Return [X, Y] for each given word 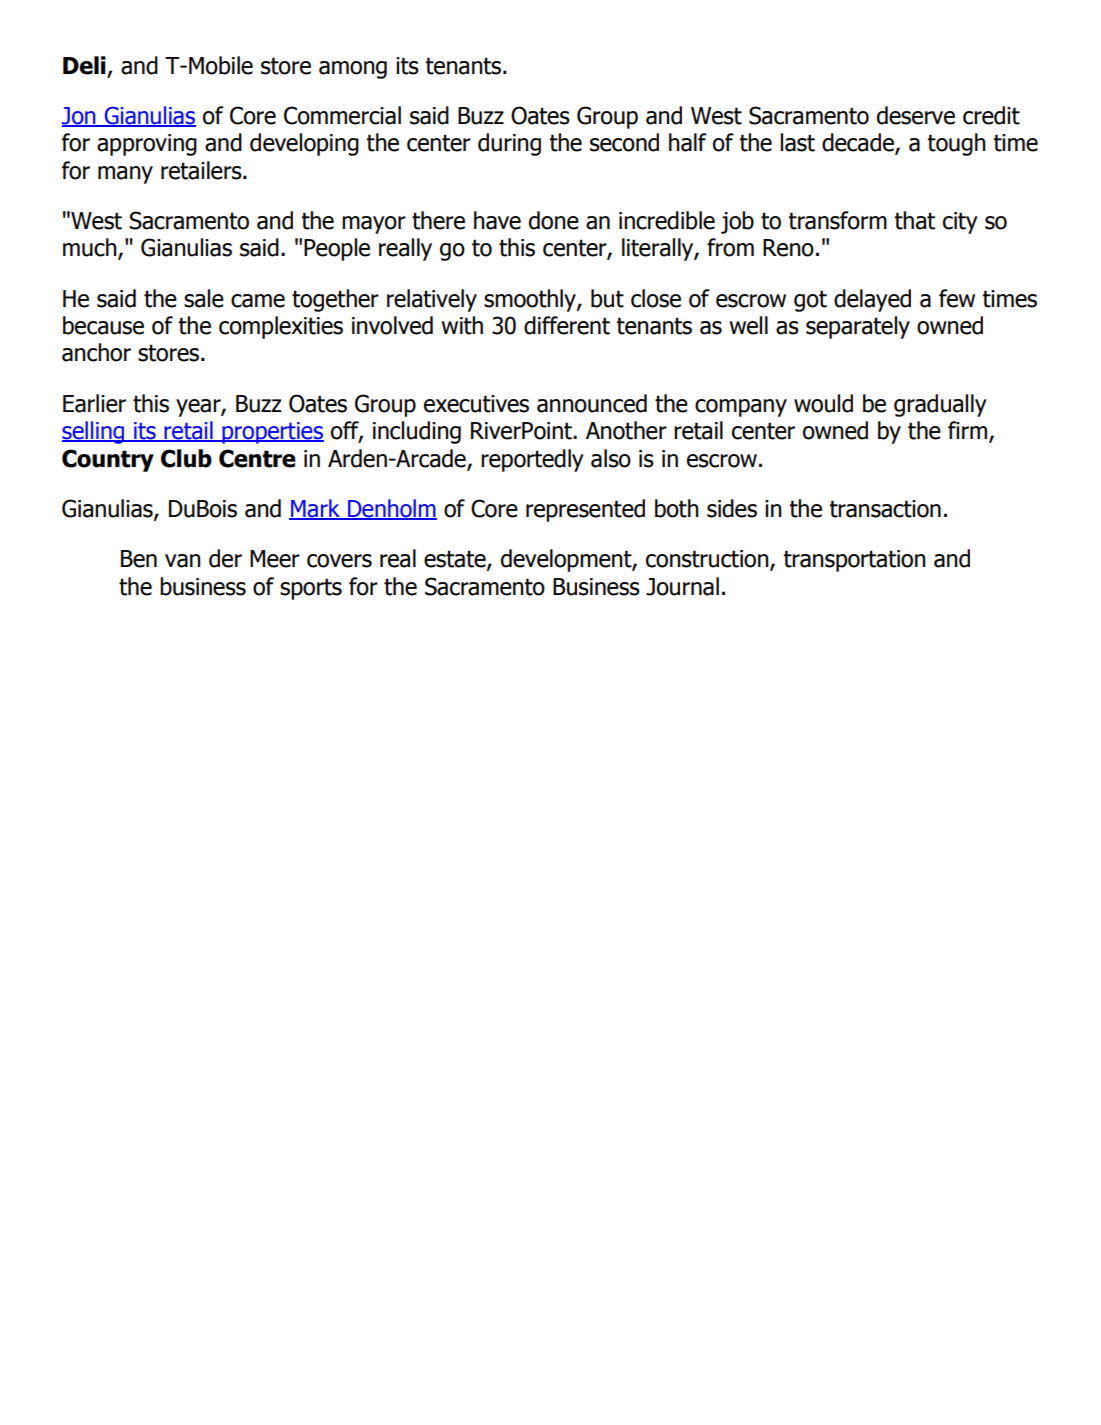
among [353, 70]
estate [456, 560]
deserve [916, 115]
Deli [84, 65]
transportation [854, 561]
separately [858, 327]
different [567, 325]
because [103, 325]
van [182, 561]
